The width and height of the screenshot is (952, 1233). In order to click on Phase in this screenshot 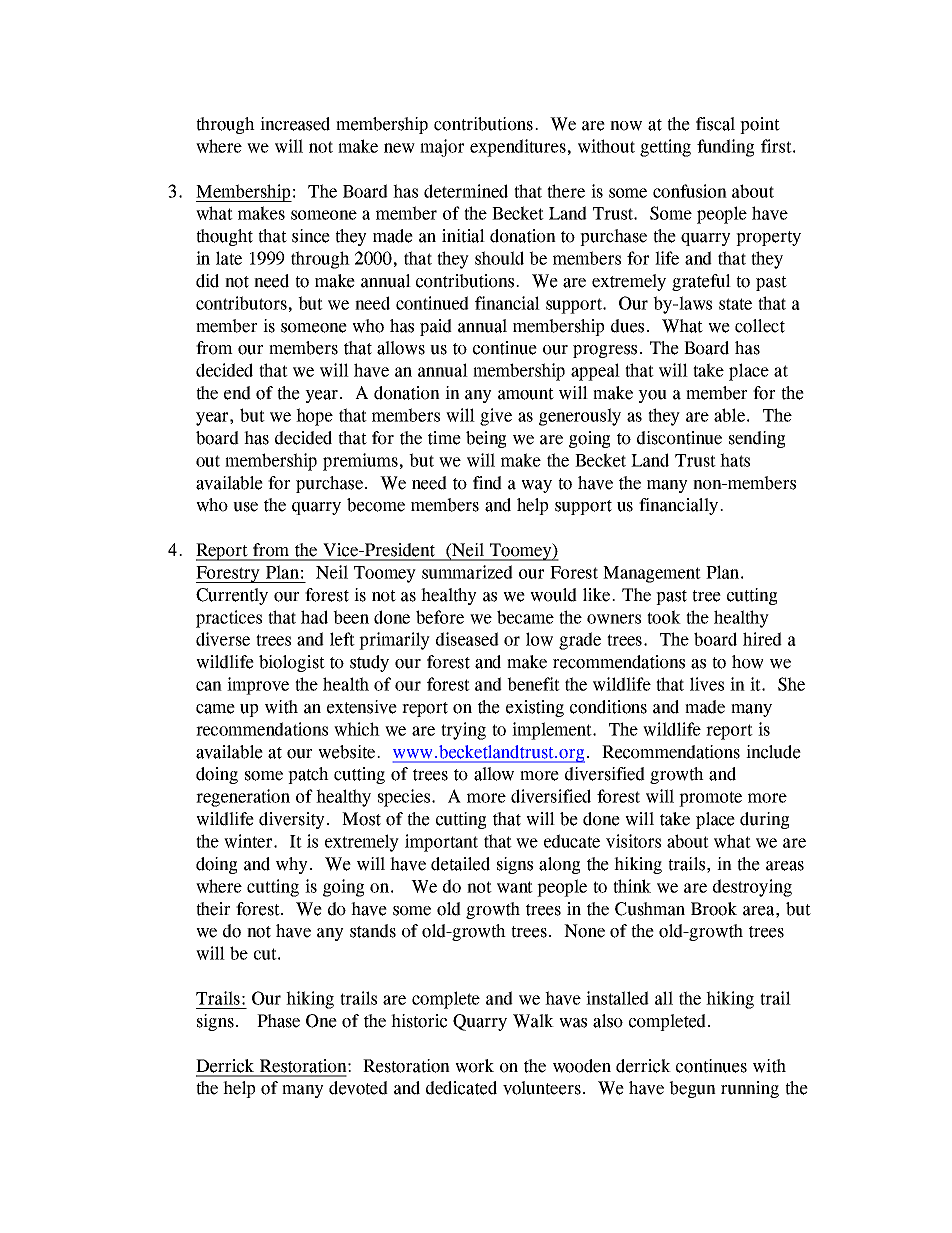, I will do `click(278, 1021)`.
